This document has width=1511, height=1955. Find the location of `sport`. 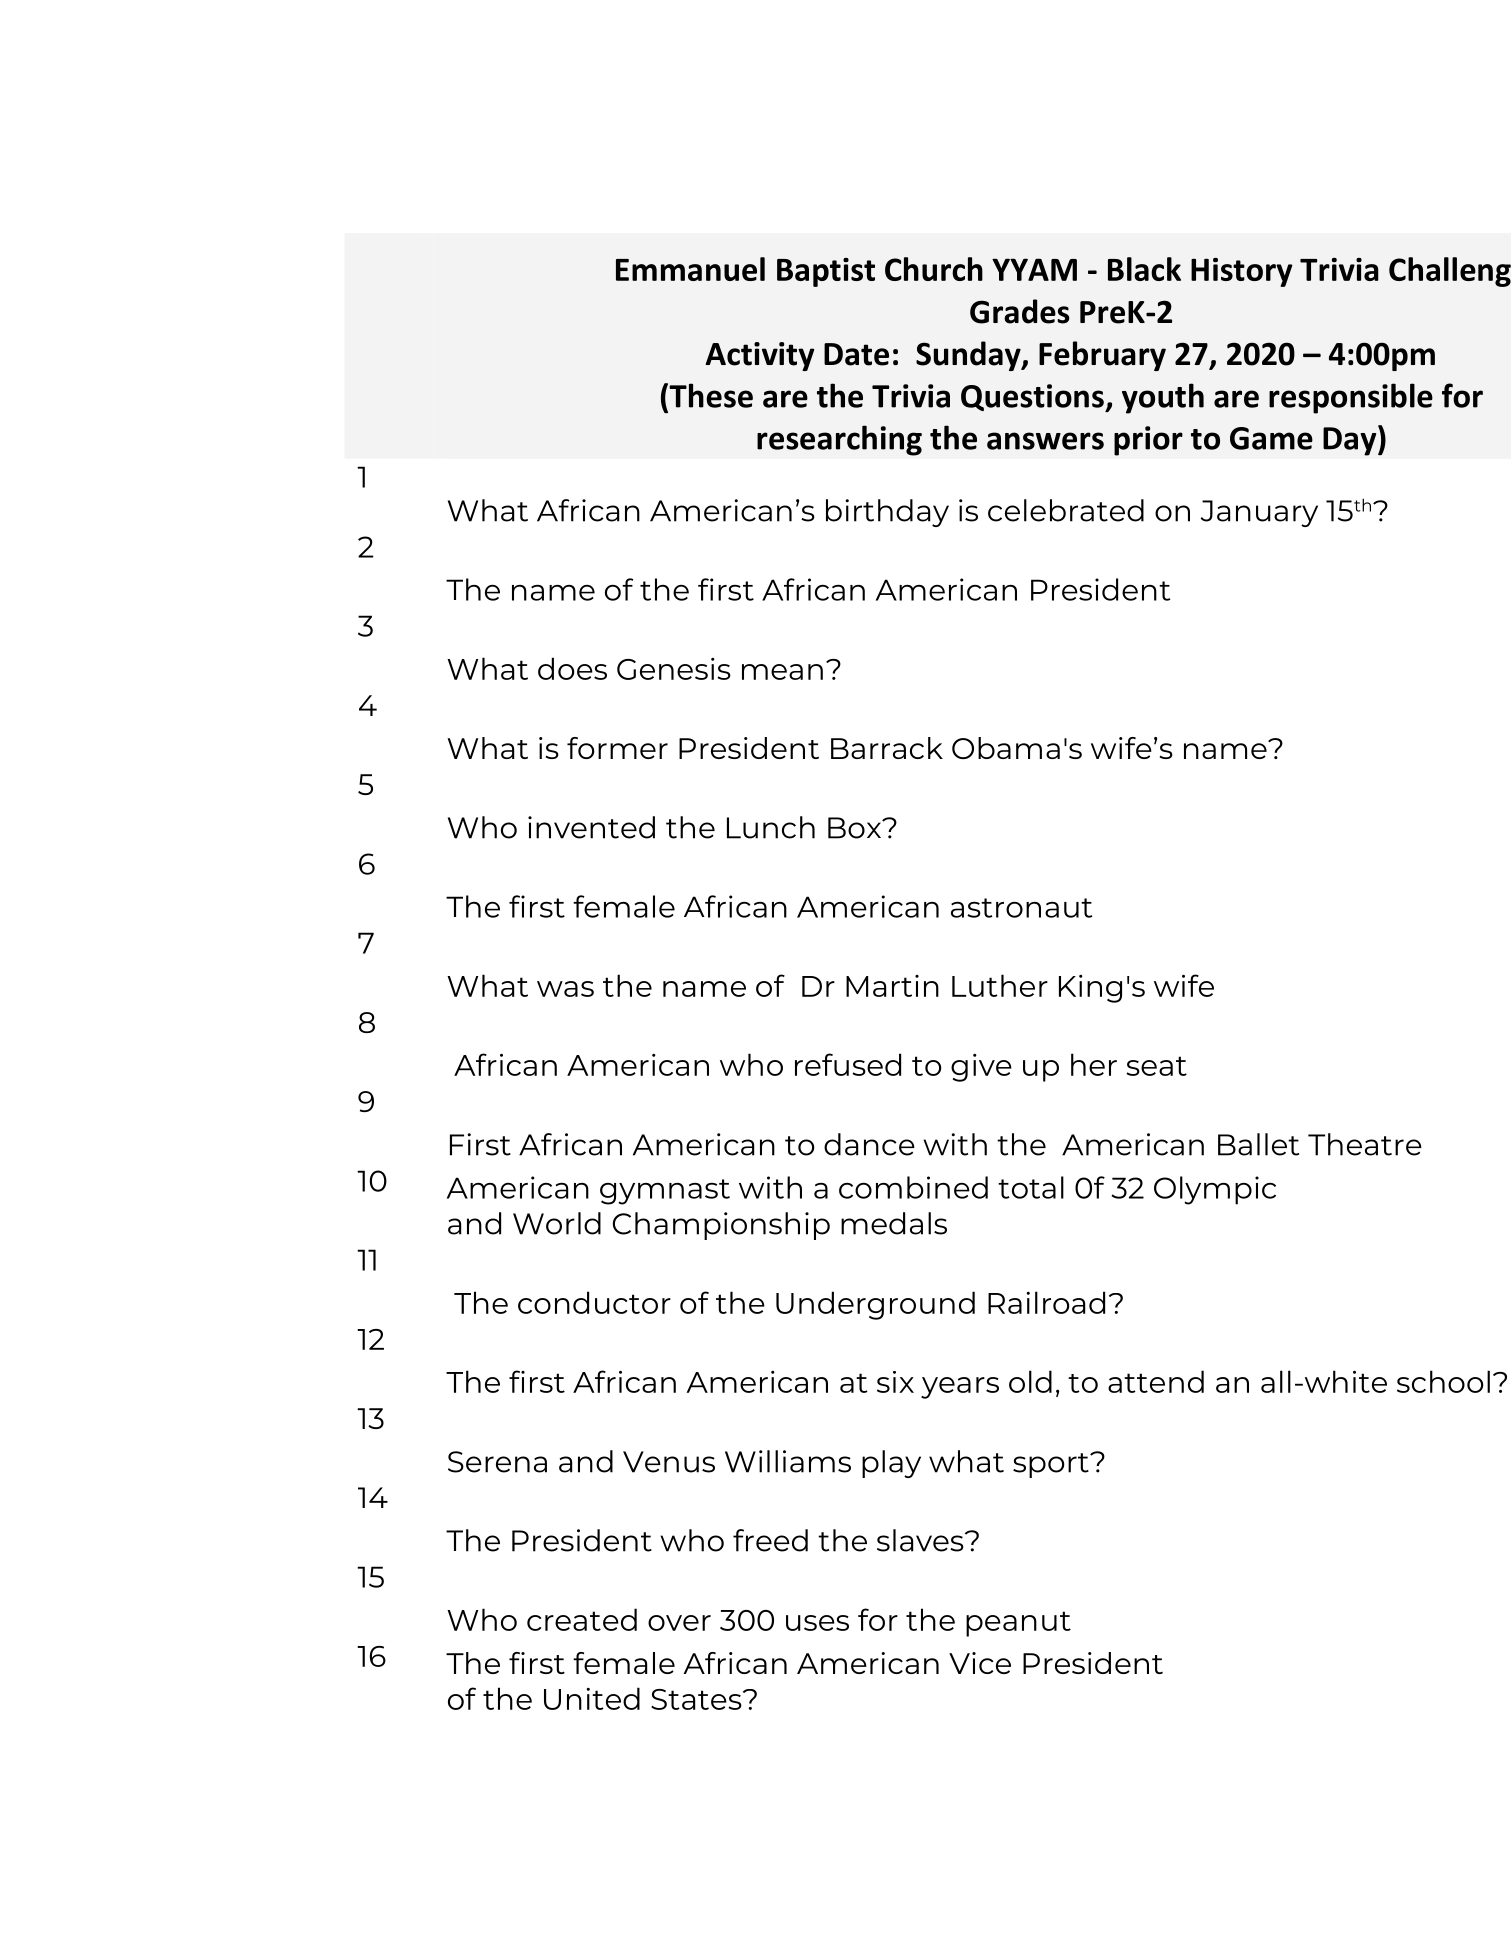

sport is located at coordinates (1052, 1465).
